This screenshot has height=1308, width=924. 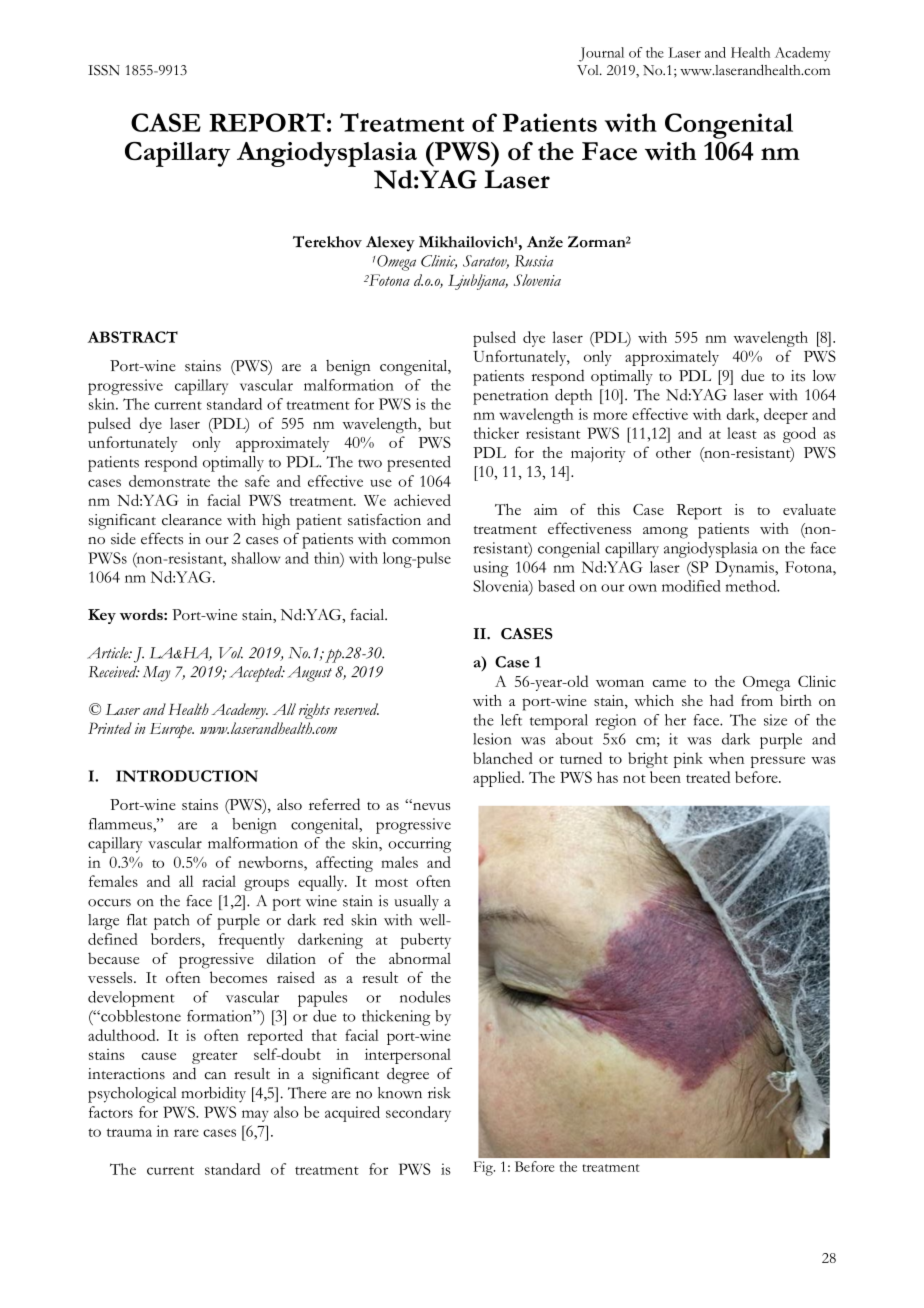 What do you see at coordinates (102, 616) in the screenshot?
I see `Key` at bounding box center [102, 616].
